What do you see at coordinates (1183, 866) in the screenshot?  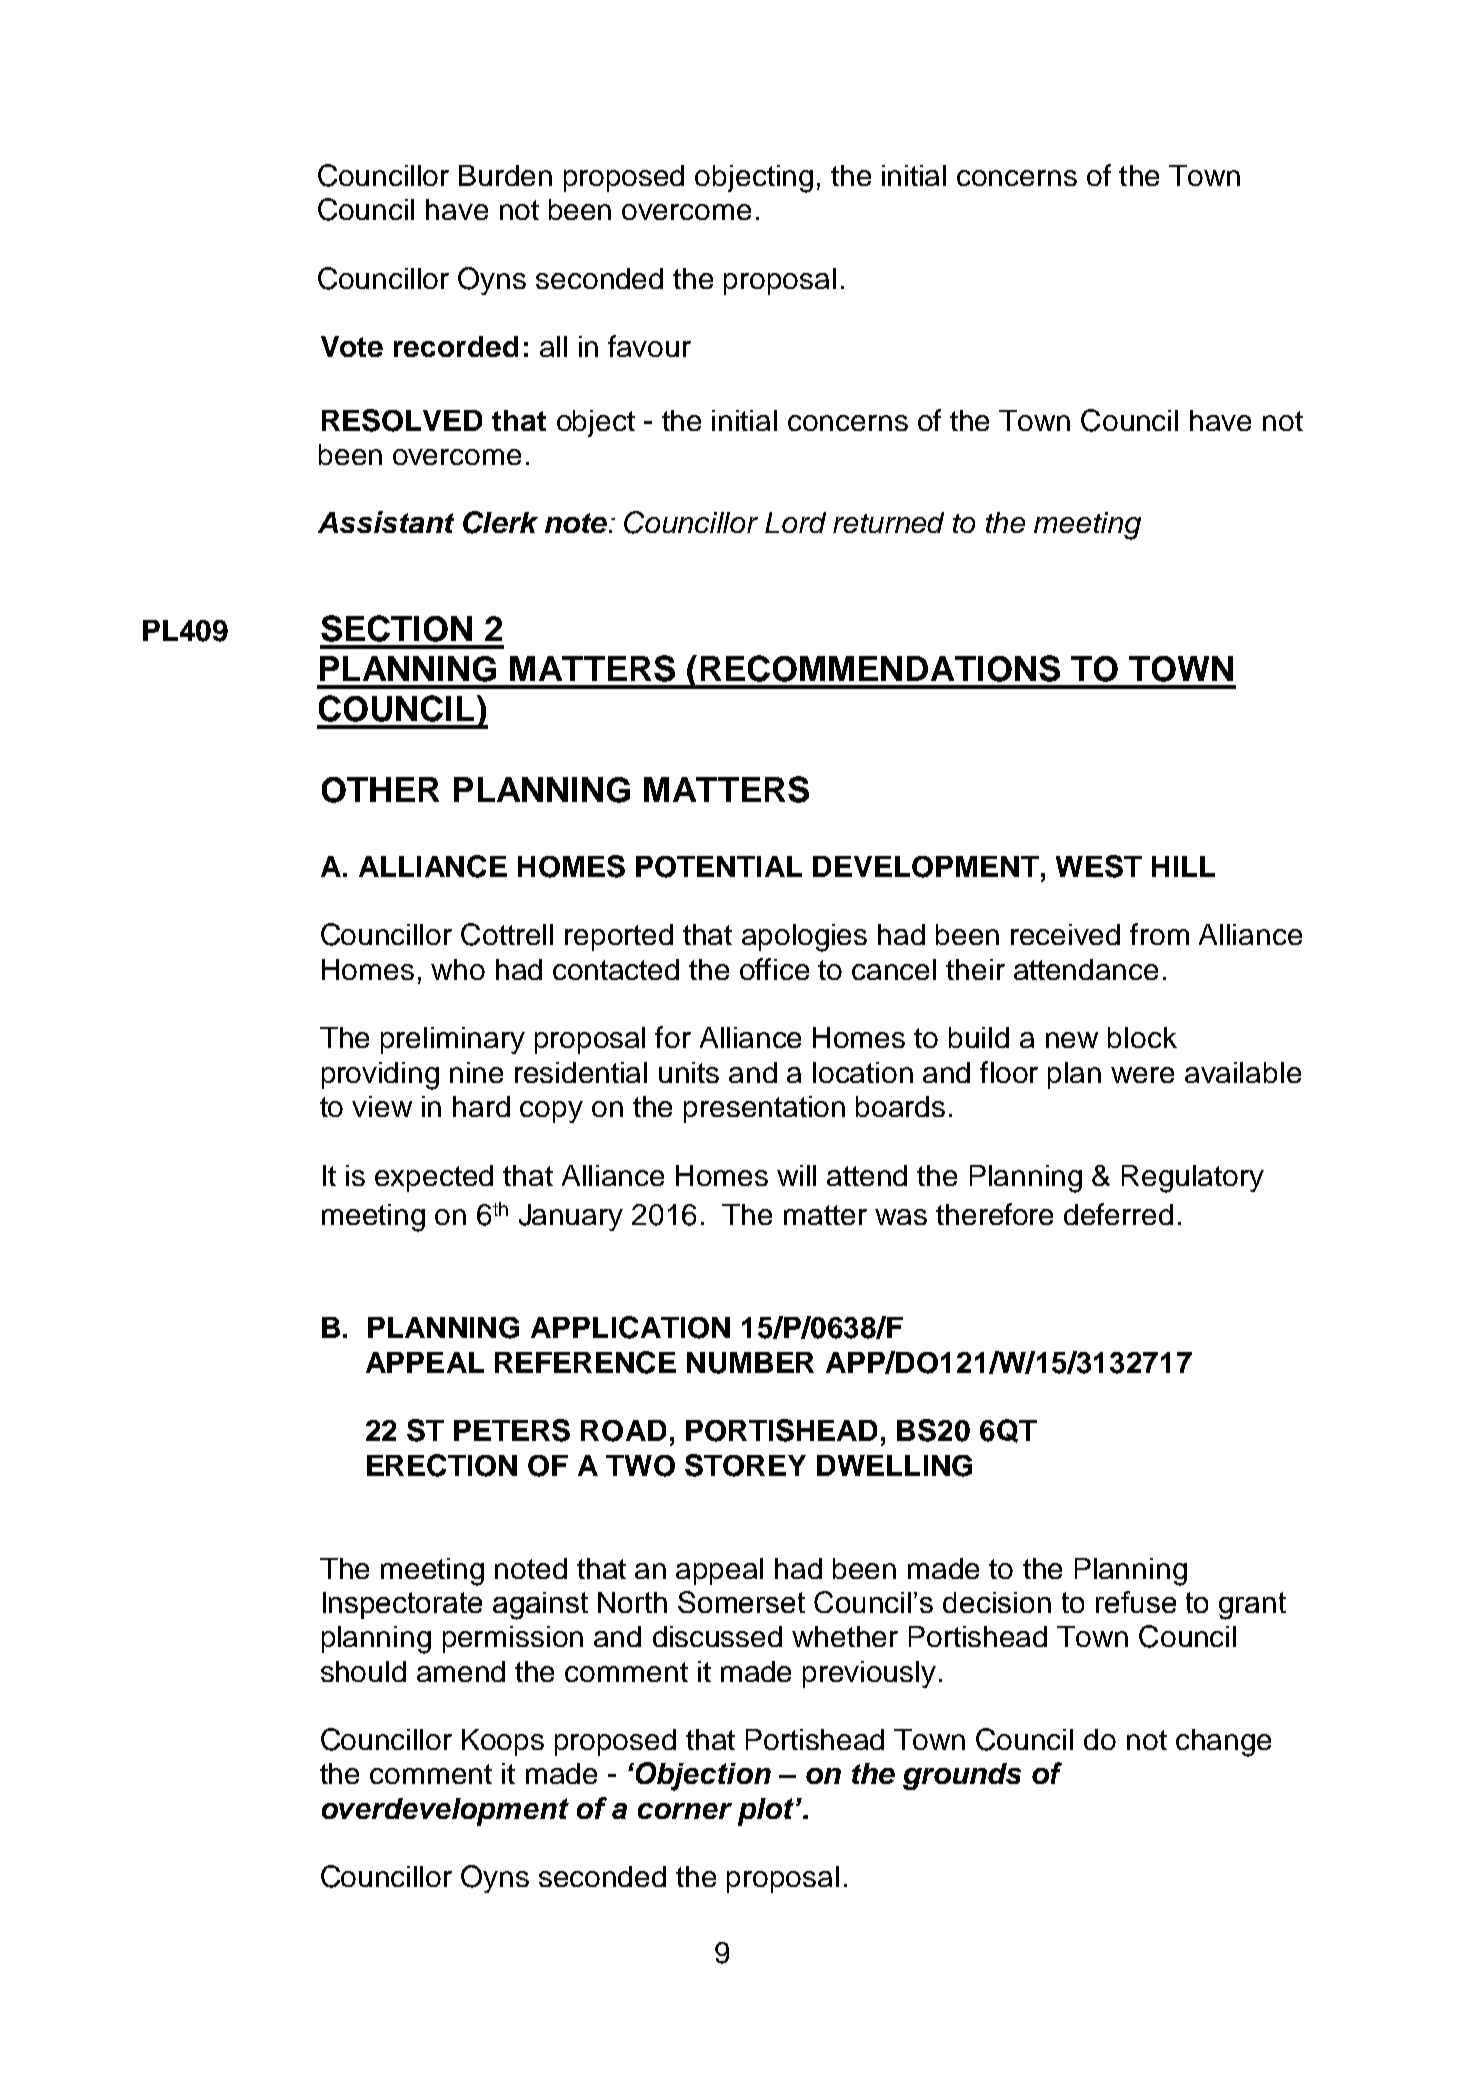 I see `HILL` at bounding box center [1183, 866].
